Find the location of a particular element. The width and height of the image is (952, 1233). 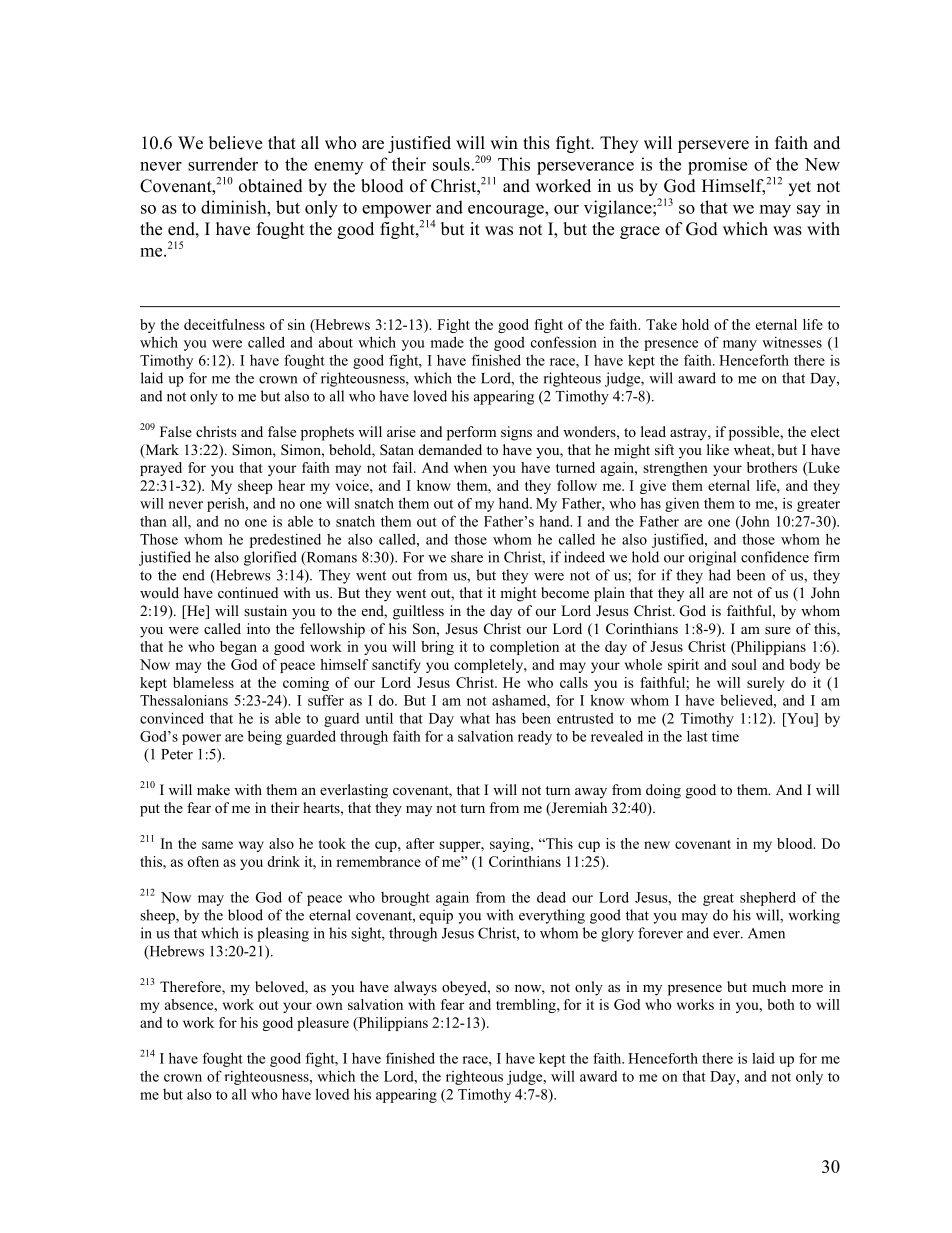

many is located at coordinates (740, 345).
